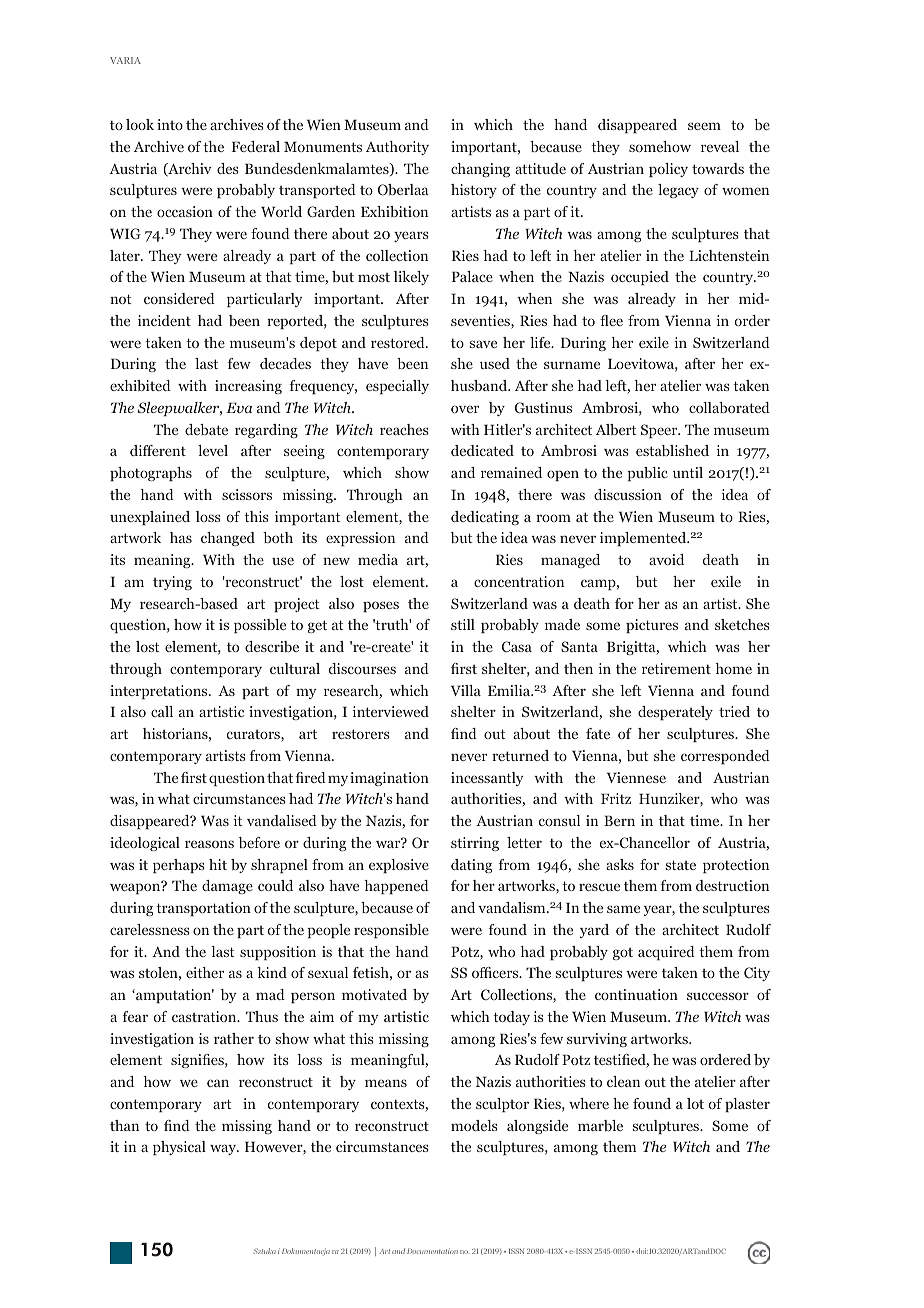 The width and height of the page is (924, 1308). What do you see at coordinates (172, 583) in the page?
I see `trying` at bounding box center [172, 583].
